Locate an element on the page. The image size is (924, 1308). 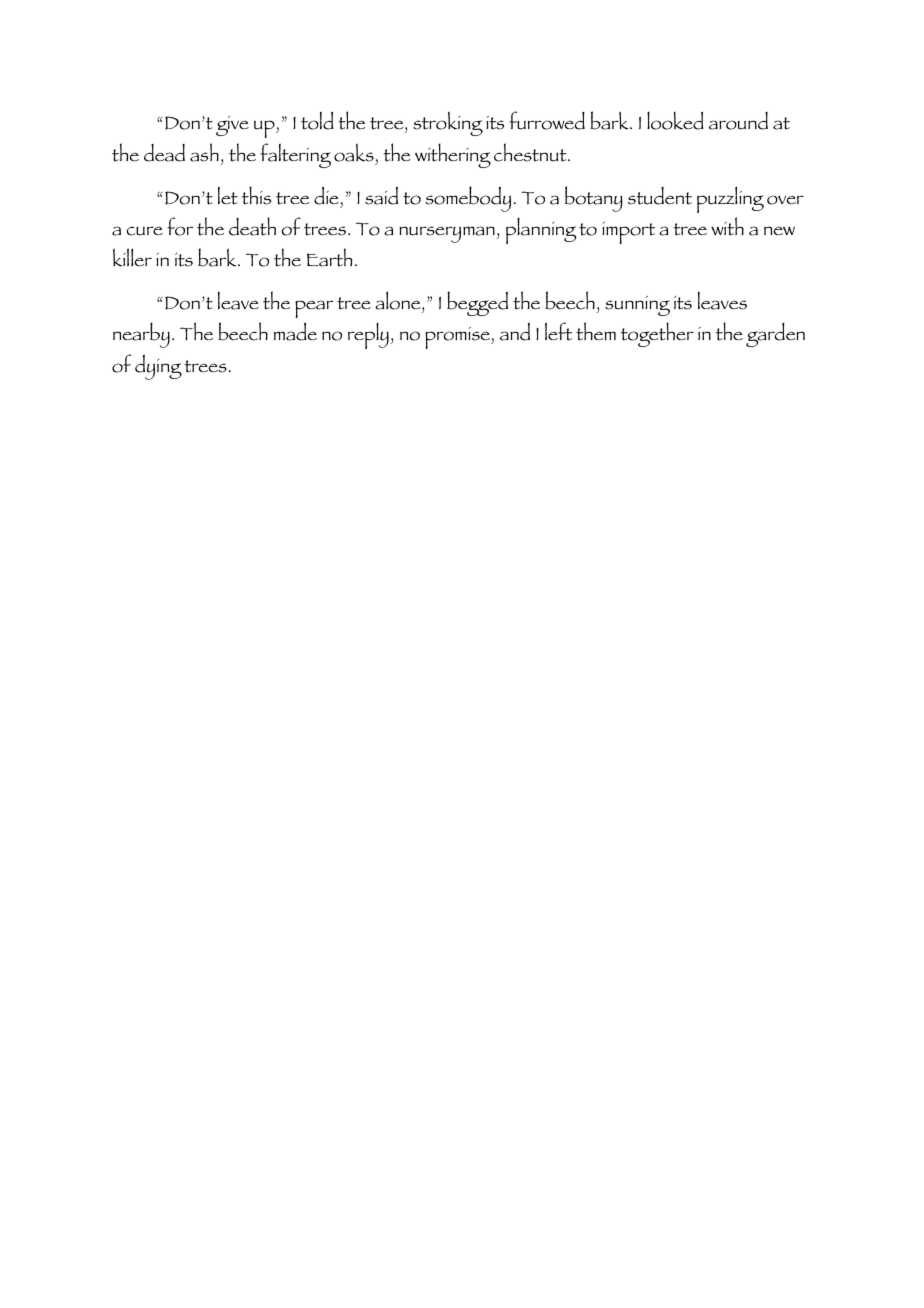
around is located at coordinates (738, 121).
